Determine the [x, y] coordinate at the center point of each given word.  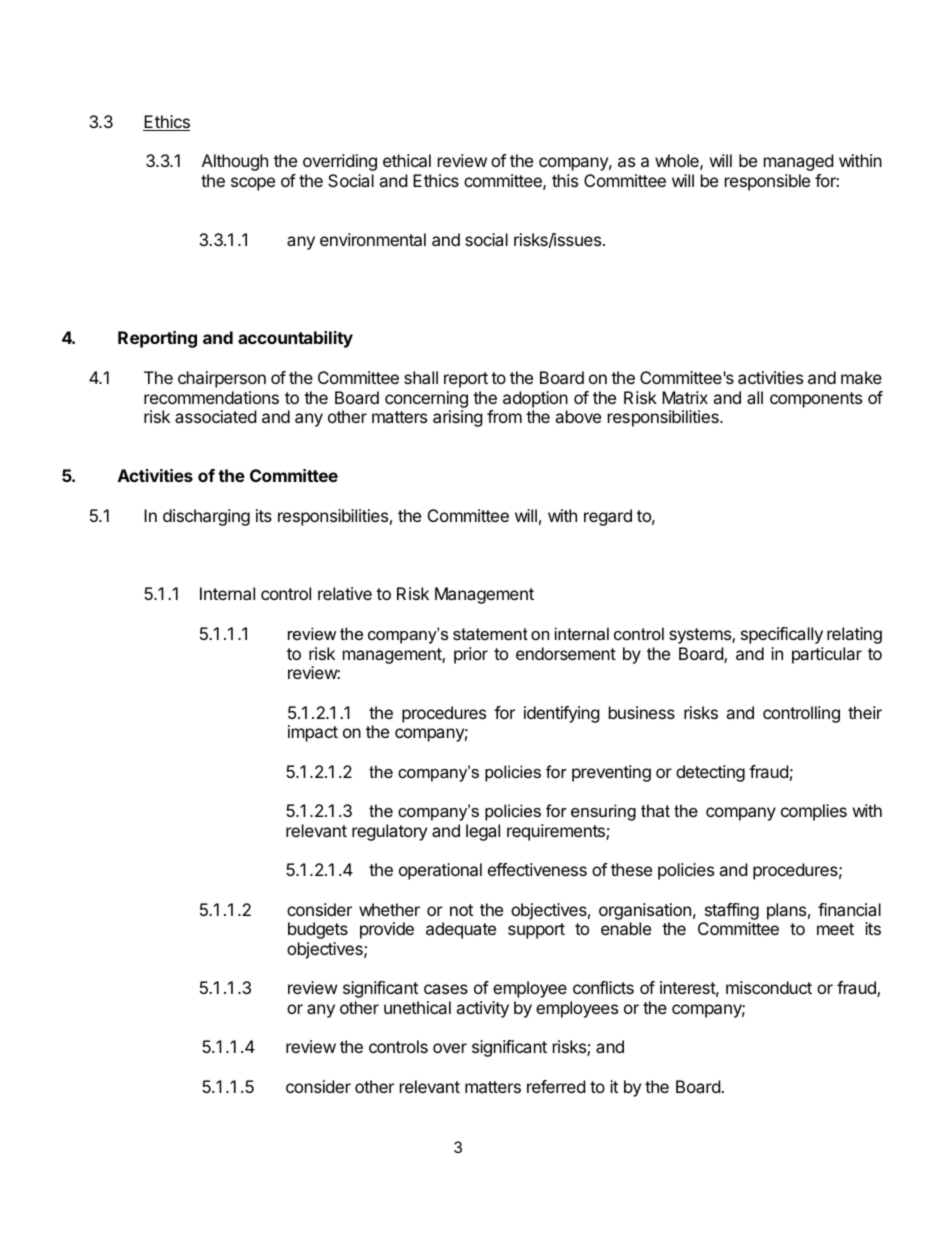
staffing [732, 911]
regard [608, 517]
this [565, 180]
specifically [782, 635]
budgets [318, 930]
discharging [206, 517]
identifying [562, 714]
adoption [535, 399]
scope [253, 184]
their [865, 712]
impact [313, 733]
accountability [295, 339]
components [816, 400]
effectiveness [537, 869]
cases [446, 989]
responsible [767, 182]
